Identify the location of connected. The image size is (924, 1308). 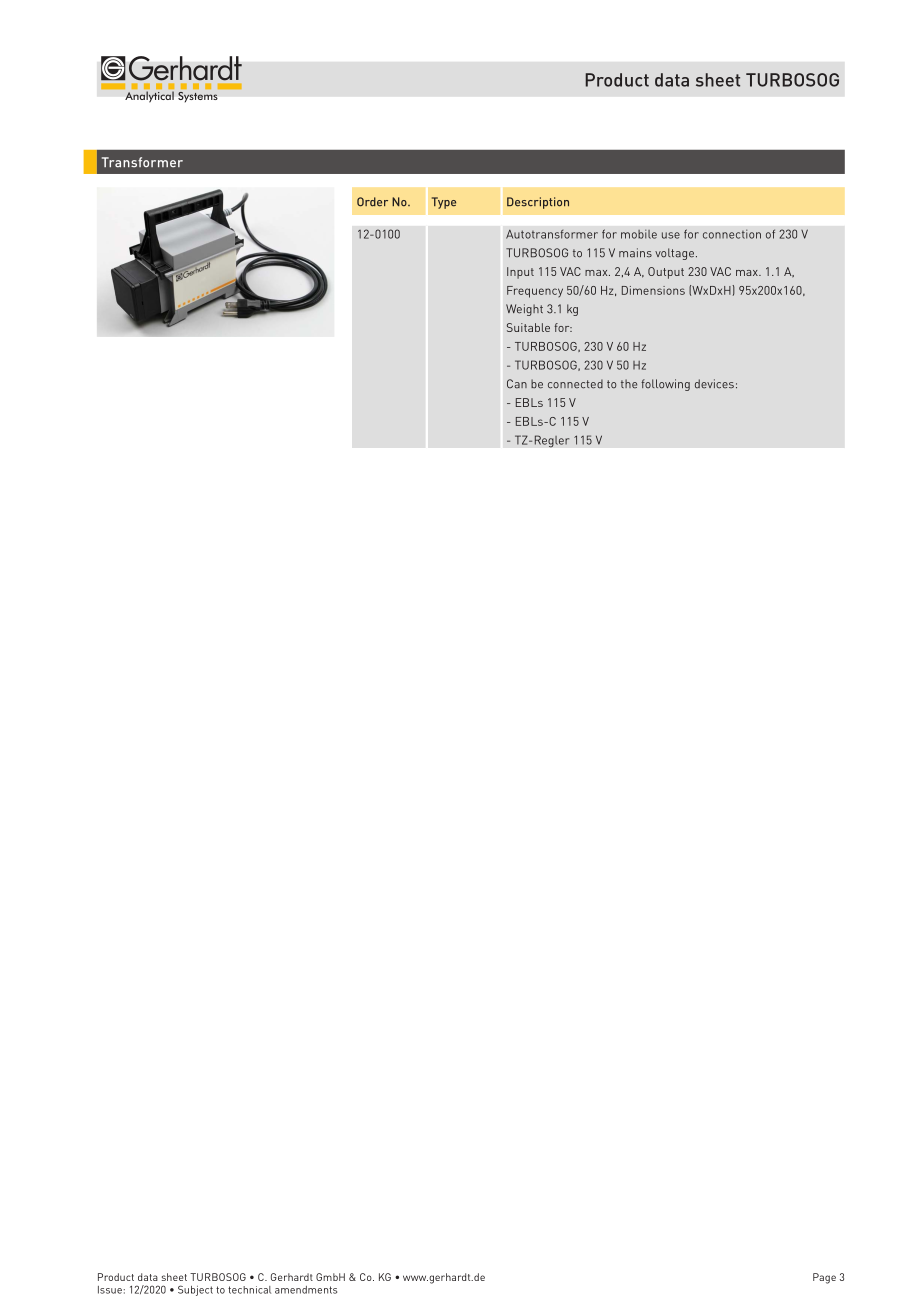
(575, 384).
